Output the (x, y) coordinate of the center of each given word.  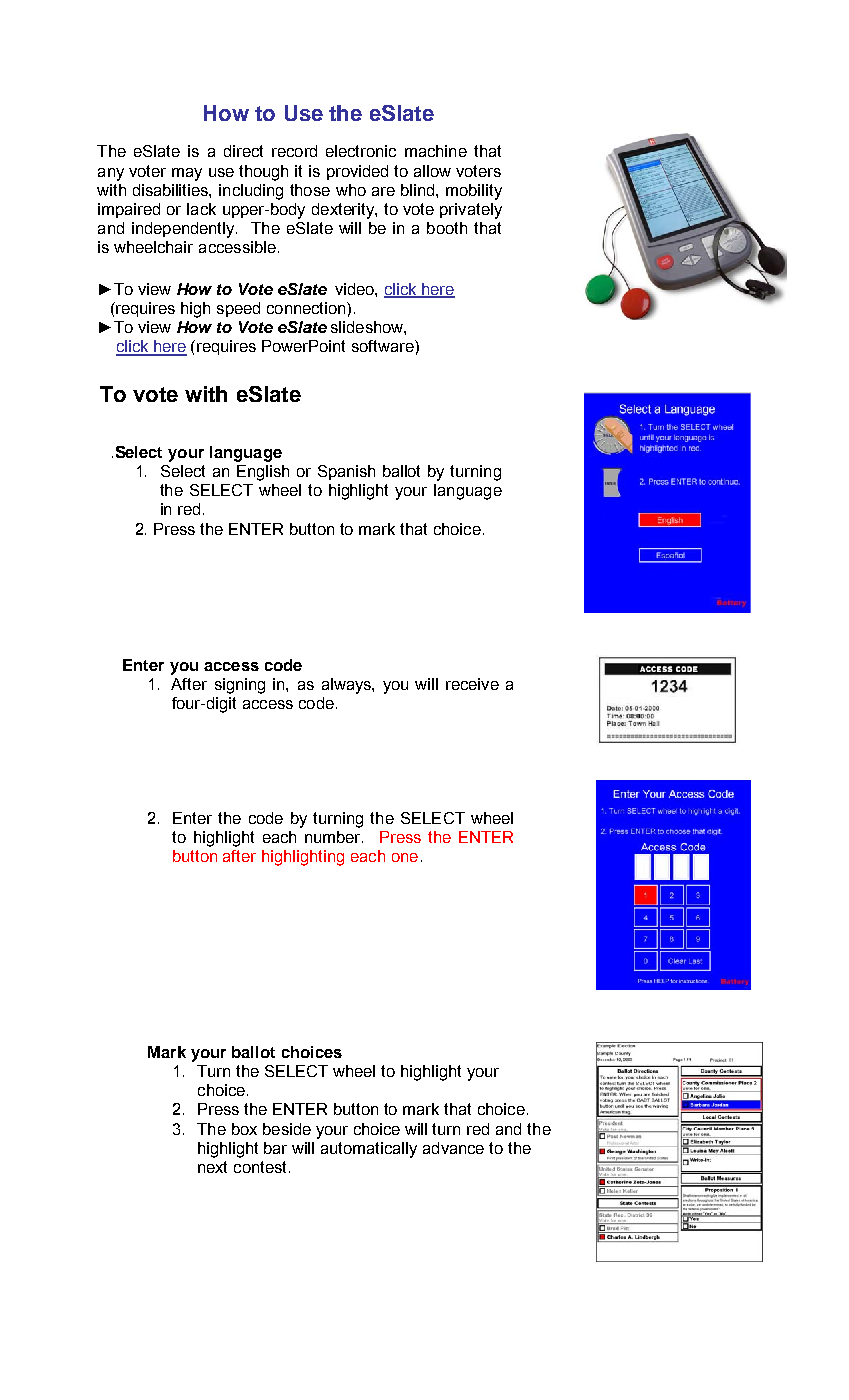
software (384, 346)
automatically (369, 1150)
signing (240, 686)
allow (432, 171)
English (263, 473)
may (187, 174)
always (347, 686)
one (405, 857)
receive (472, 684)
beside (287, 1129)
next (212, 1167)
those (310, 190)
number (334, 837)
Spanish (346, 472)
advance (453, 1148)
